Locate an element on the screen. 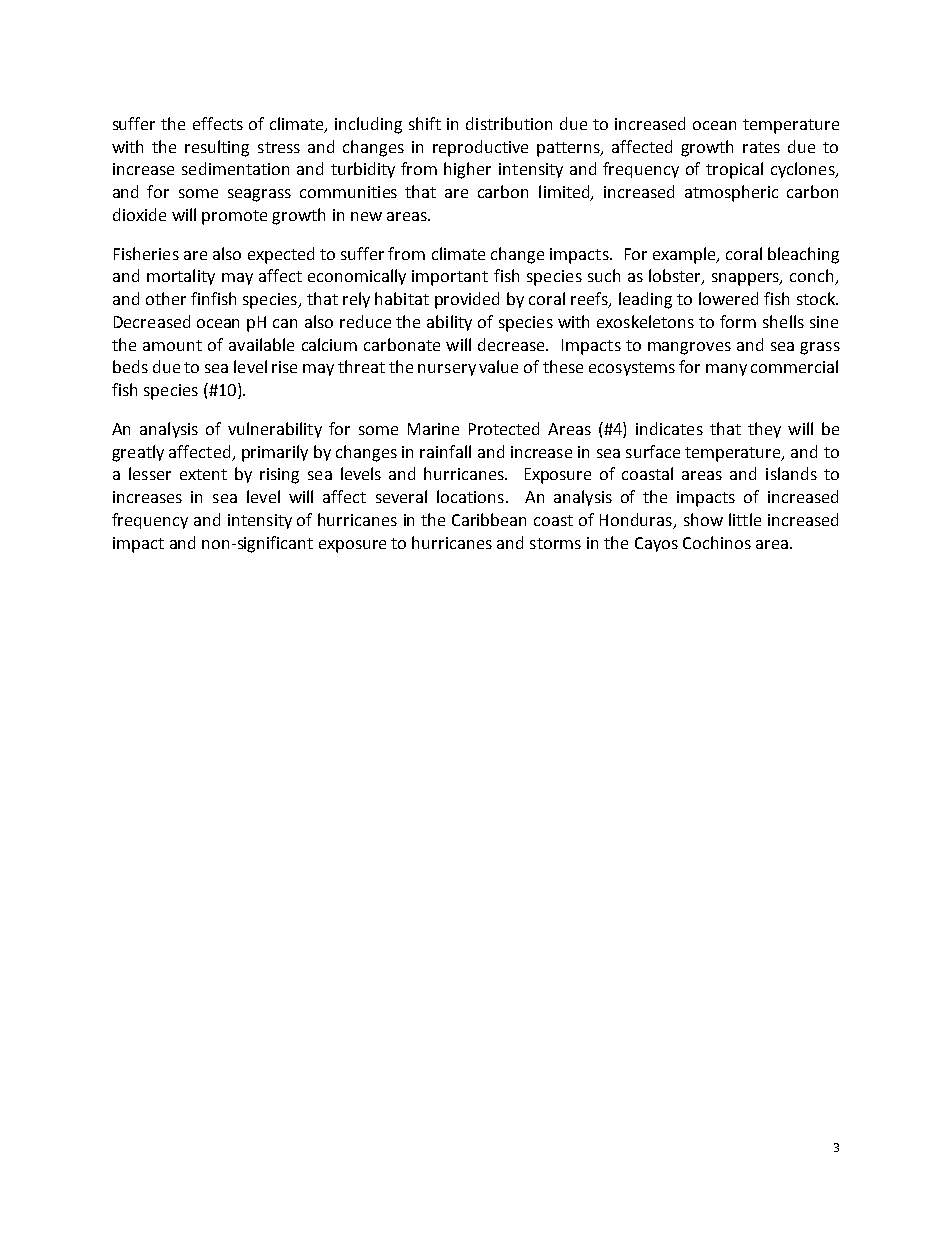 This screenshot has height=1233, width=952. extent is located at coordinates (203, 474).
